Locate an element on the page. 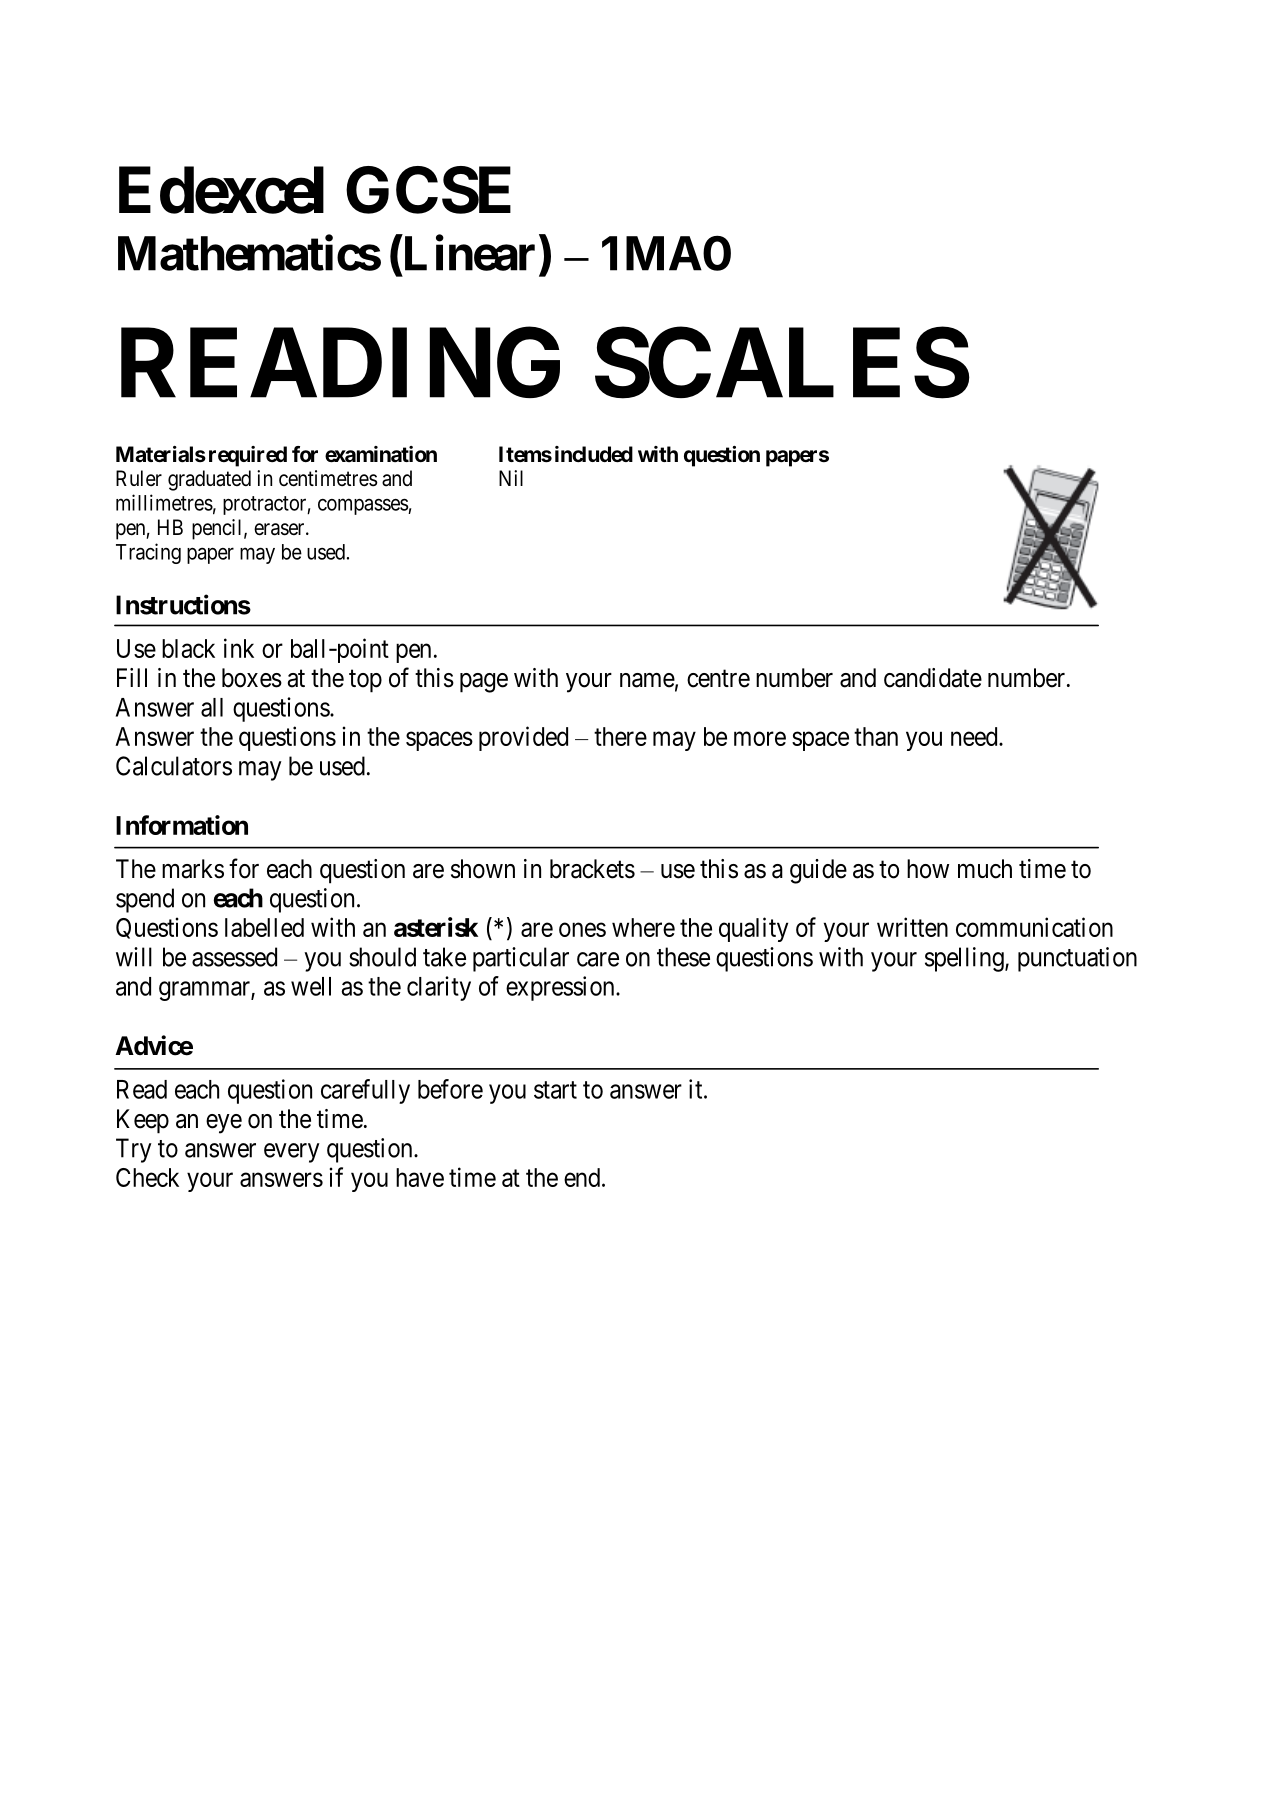 The width and height of the document is (1267, 1793). Nil is located at coordinates (511, 478).
